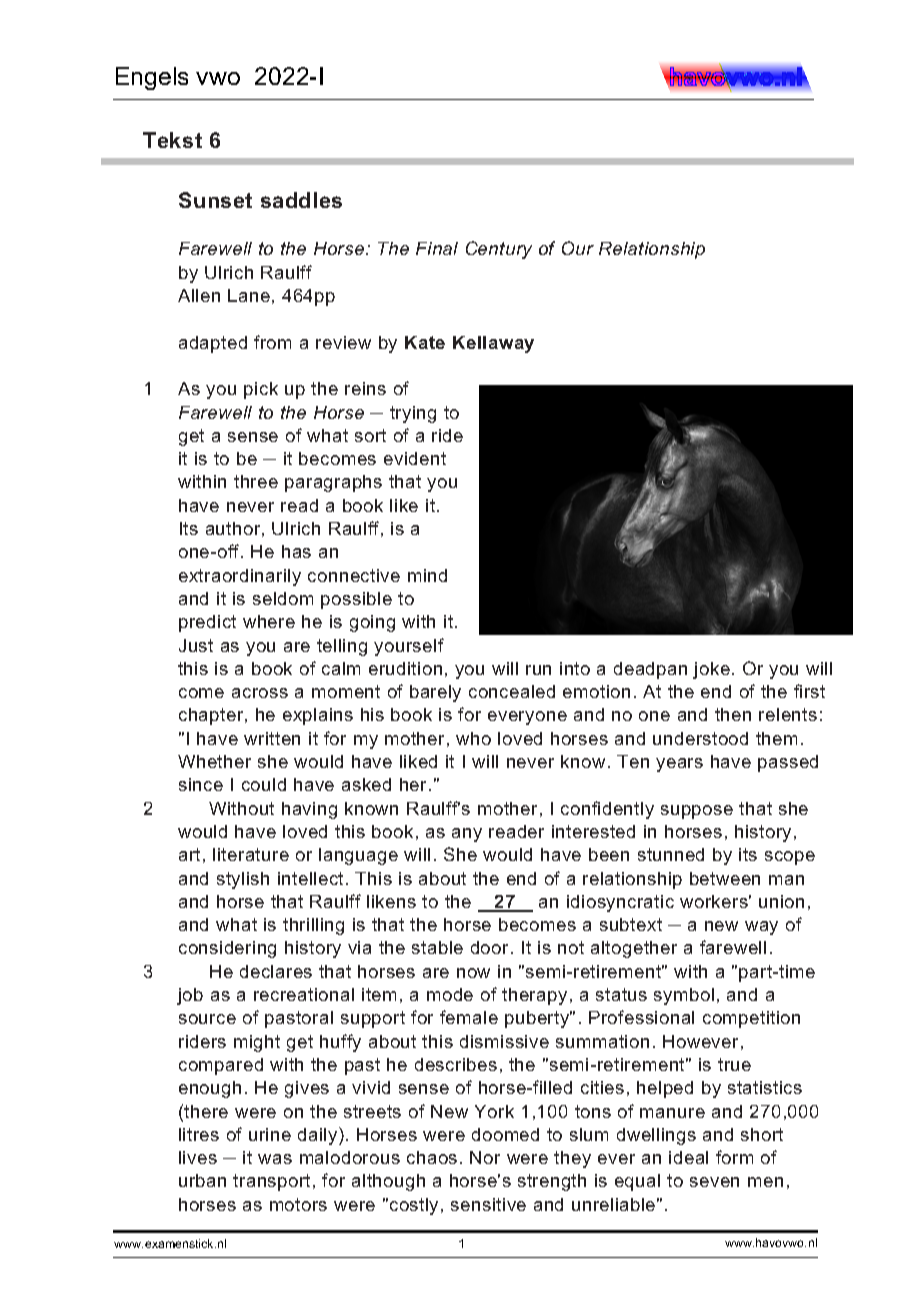 This screenshot has width=924, height=1308. Describe the element at coordinates (152, 78) in the screenshot. I see `Engels` at that location.
